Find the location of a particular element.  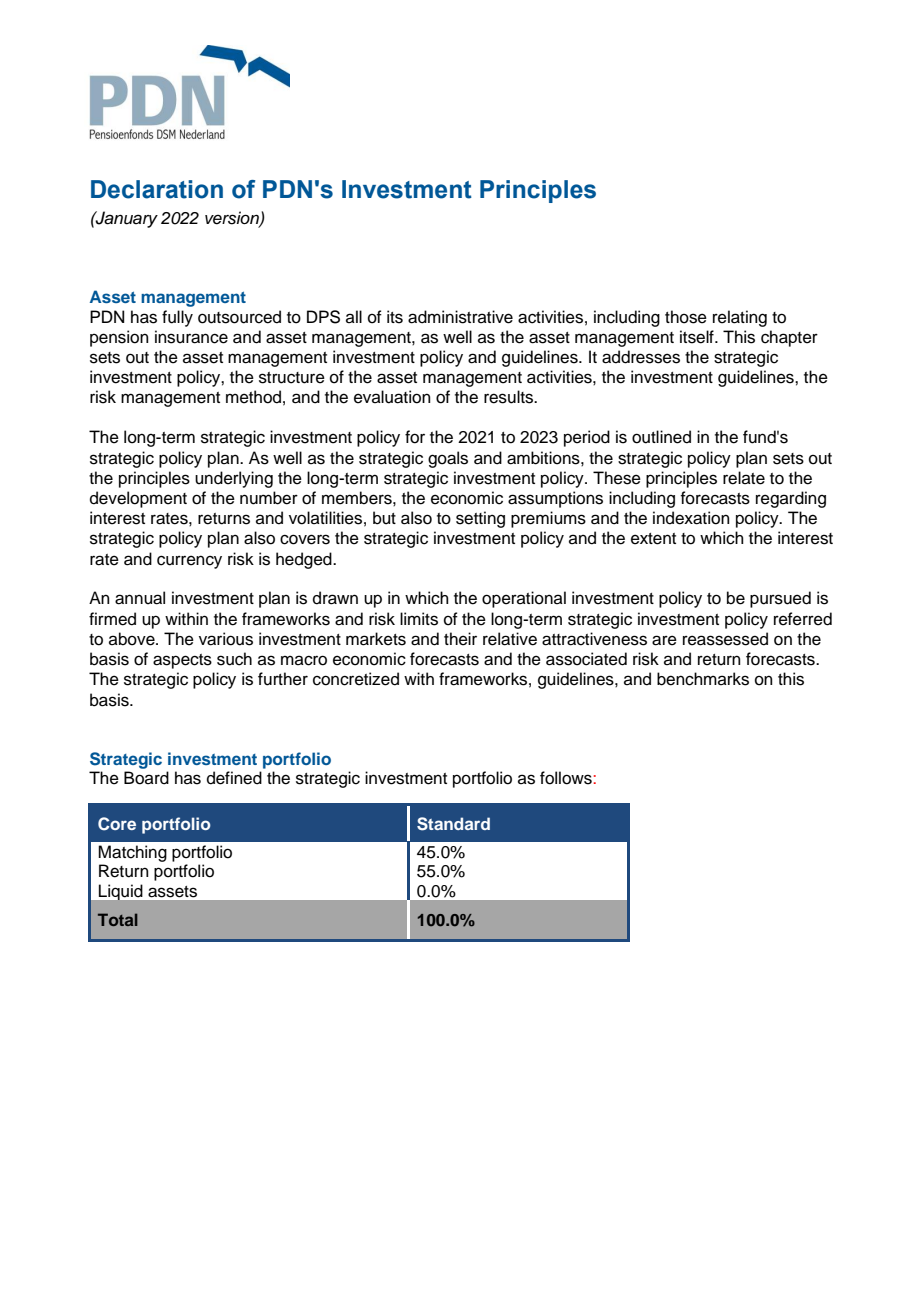

Liquid is located at coordinates (120, 892).
